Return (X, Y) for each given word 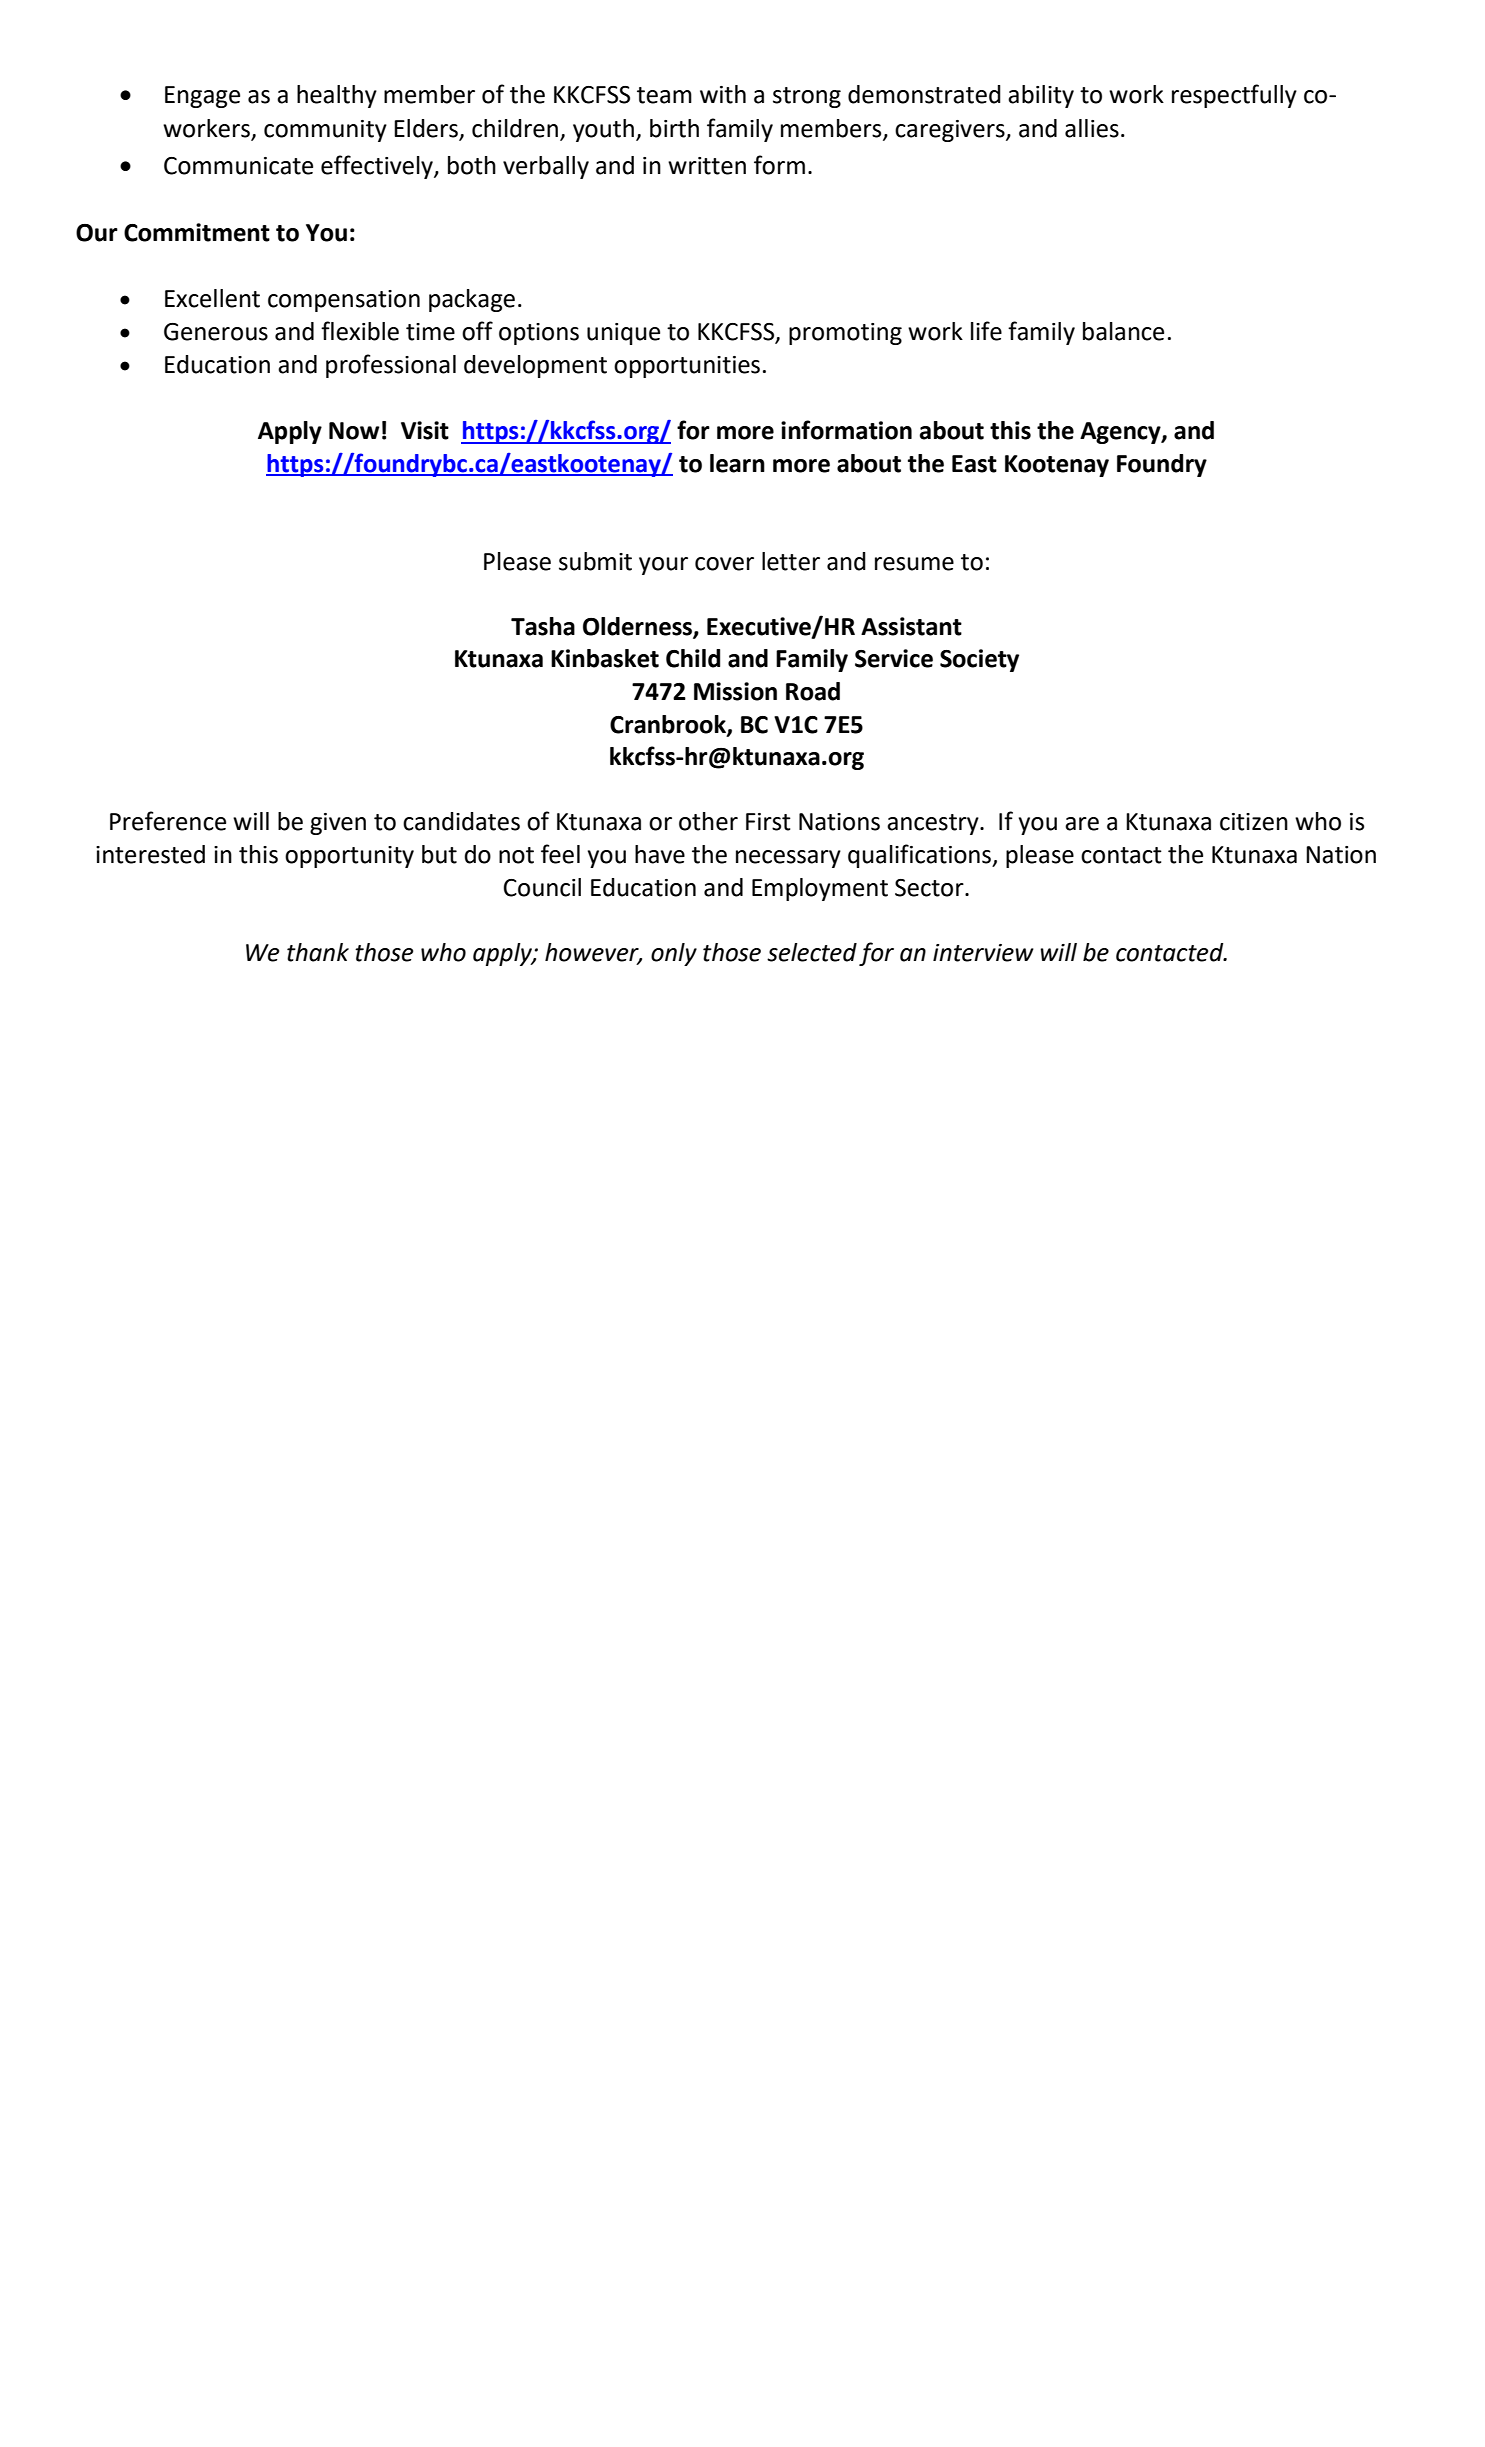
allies (1092, 128)
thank (318, 952)
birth (674, 128)
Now (354, 431)
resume (914, 564)
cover (724, 564)
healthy (337, 96)
